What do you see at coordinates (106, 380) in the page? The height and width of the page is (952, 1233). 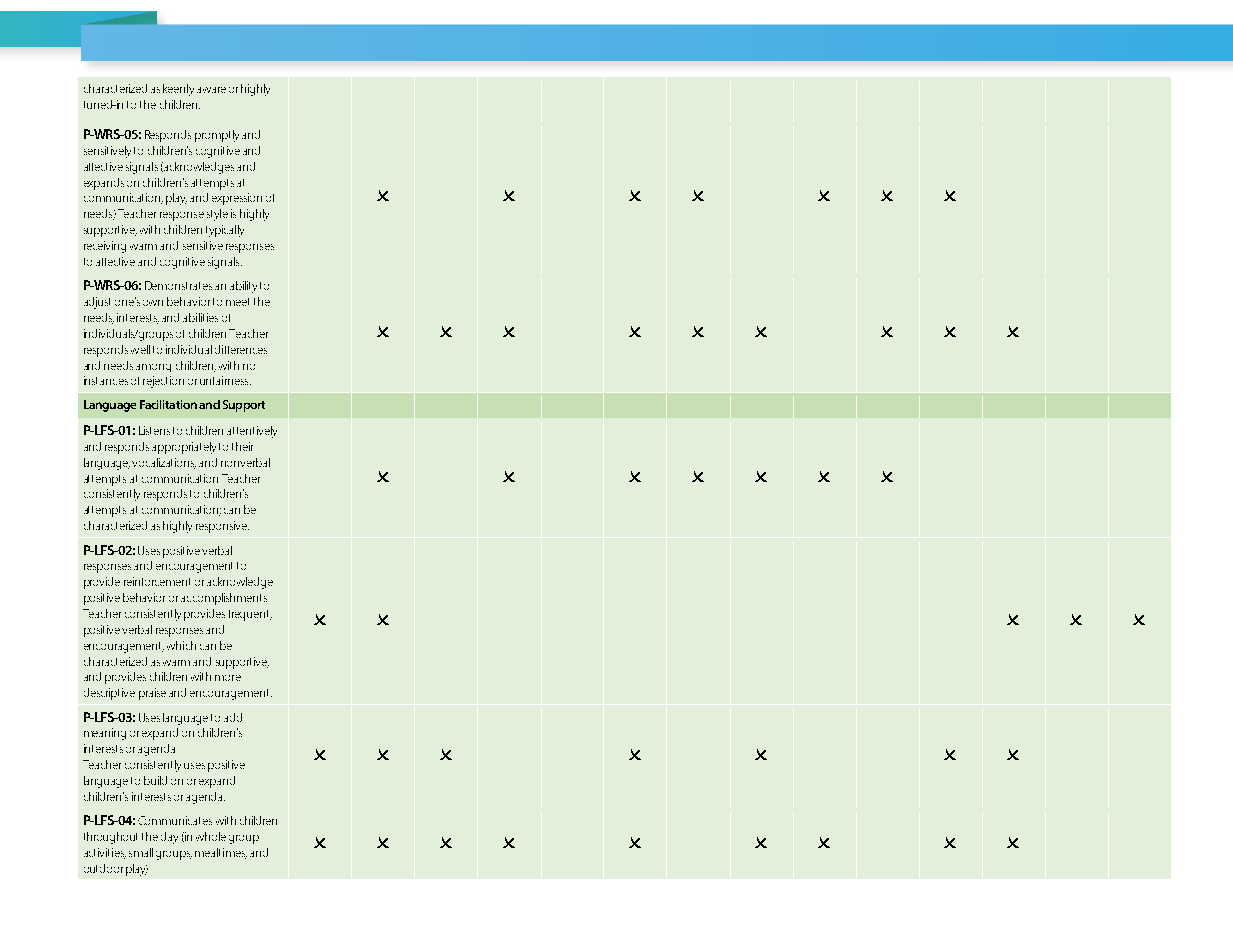 I see `instances` at bounding box center [106, 380].
